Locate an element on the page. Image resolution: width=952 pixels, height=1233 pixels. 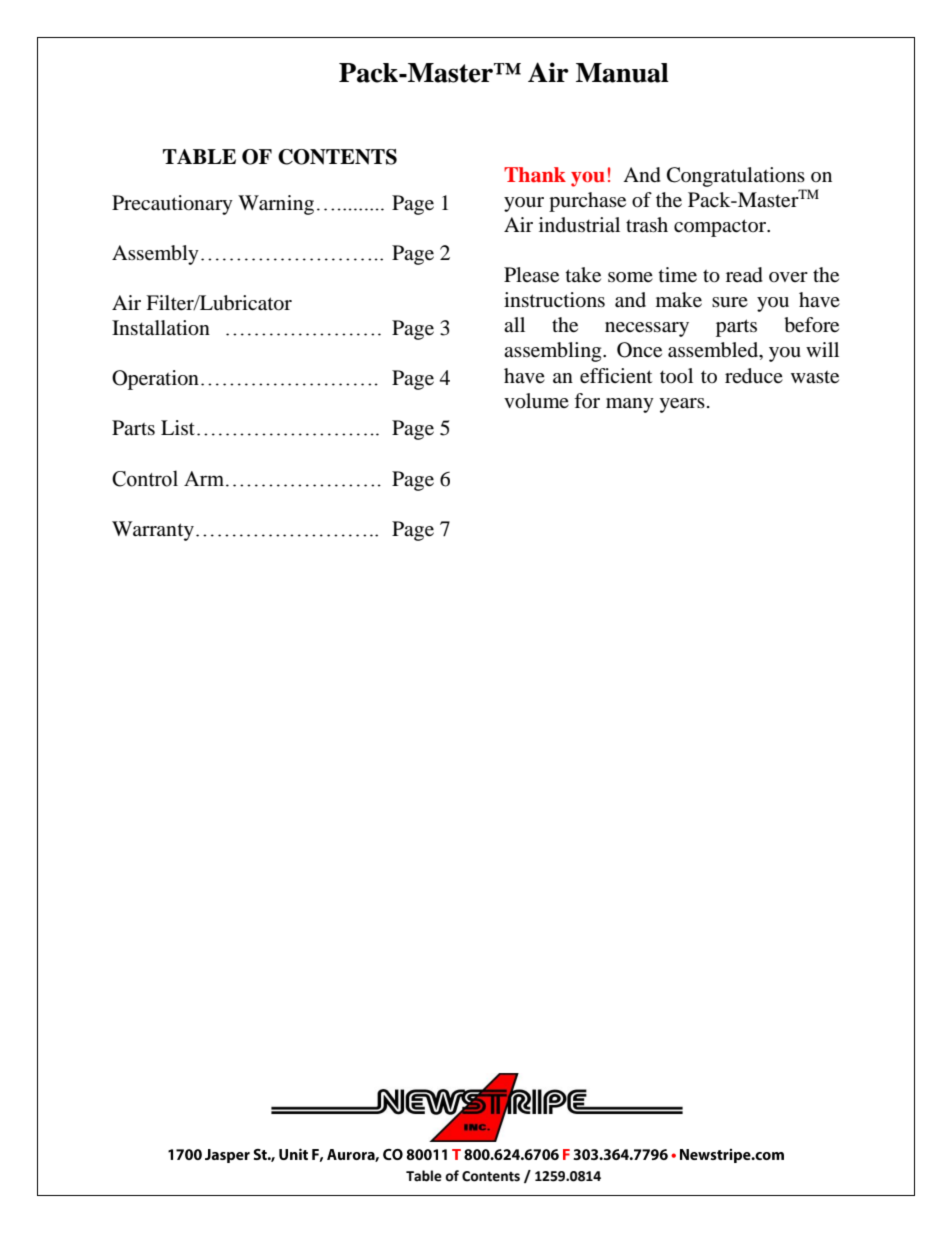
years is located at coordinates (682, 405).
